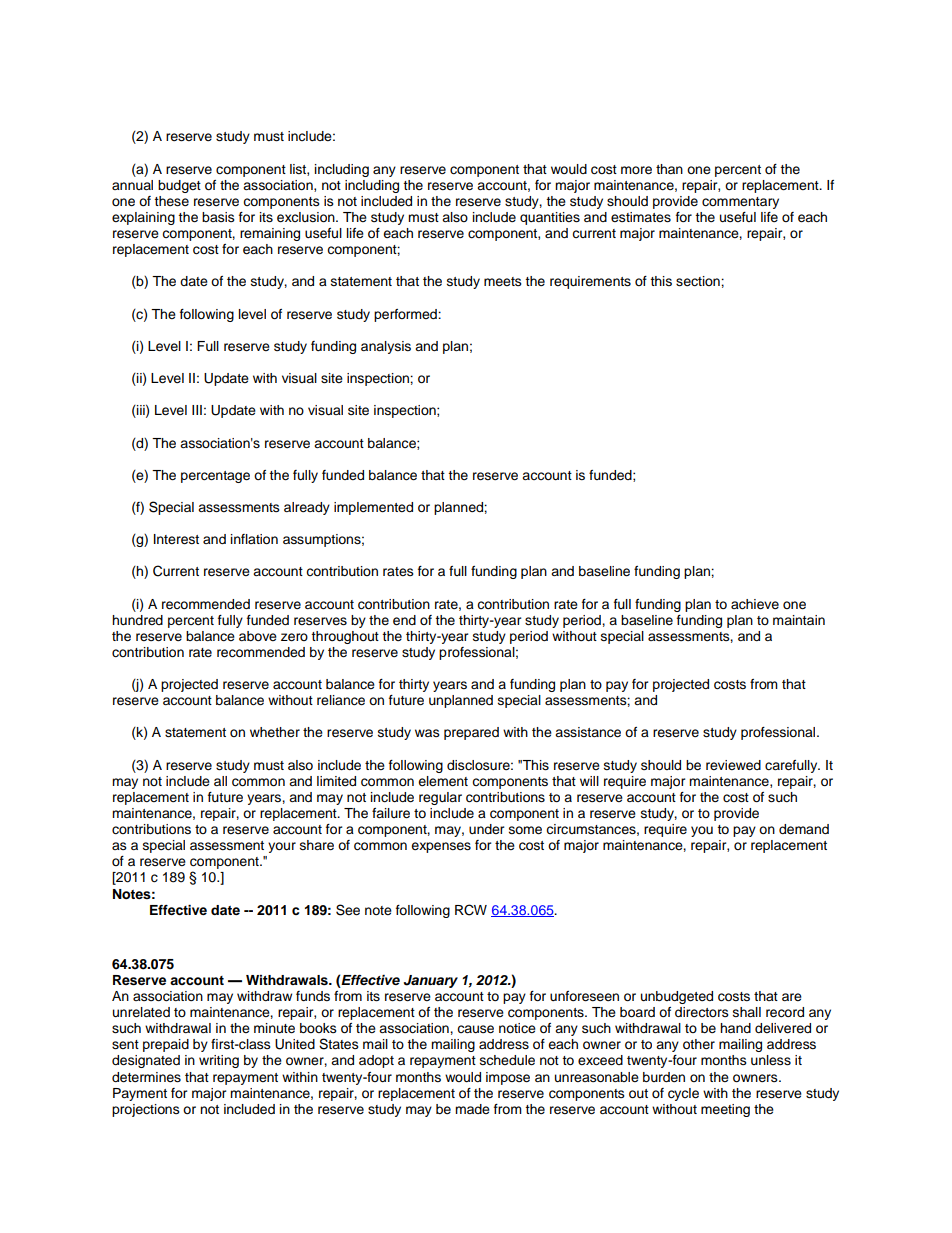 This document has height=1233, width=952. What do you see at coordinates (386, 347) in the document?
I see `analysis` at bounding box center [386, 347].
